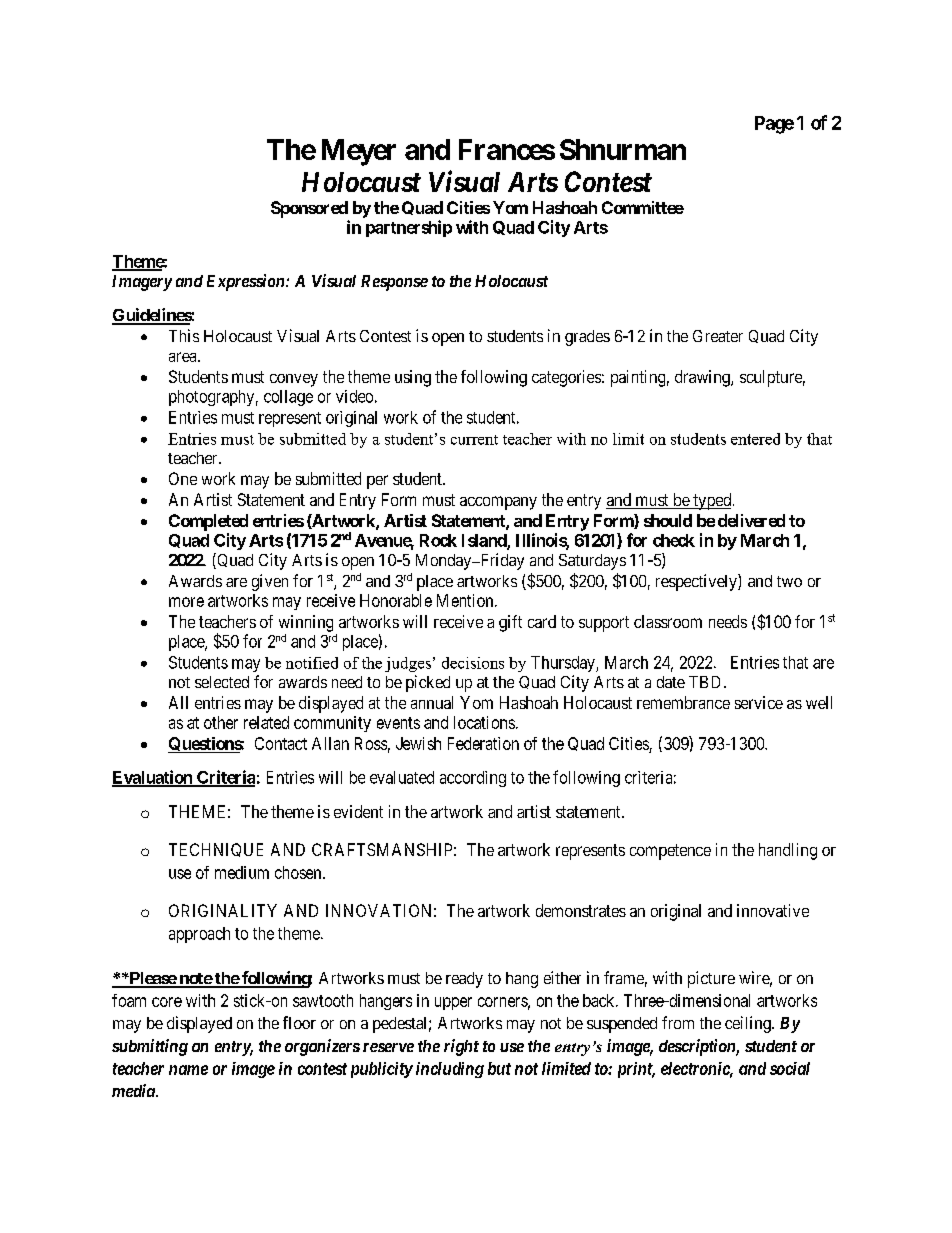 The height and width of the page is (1233, 952). What do you see at coordinates (188, 1070) in the page?
I see `name` at bounding box center [188, 1070].
